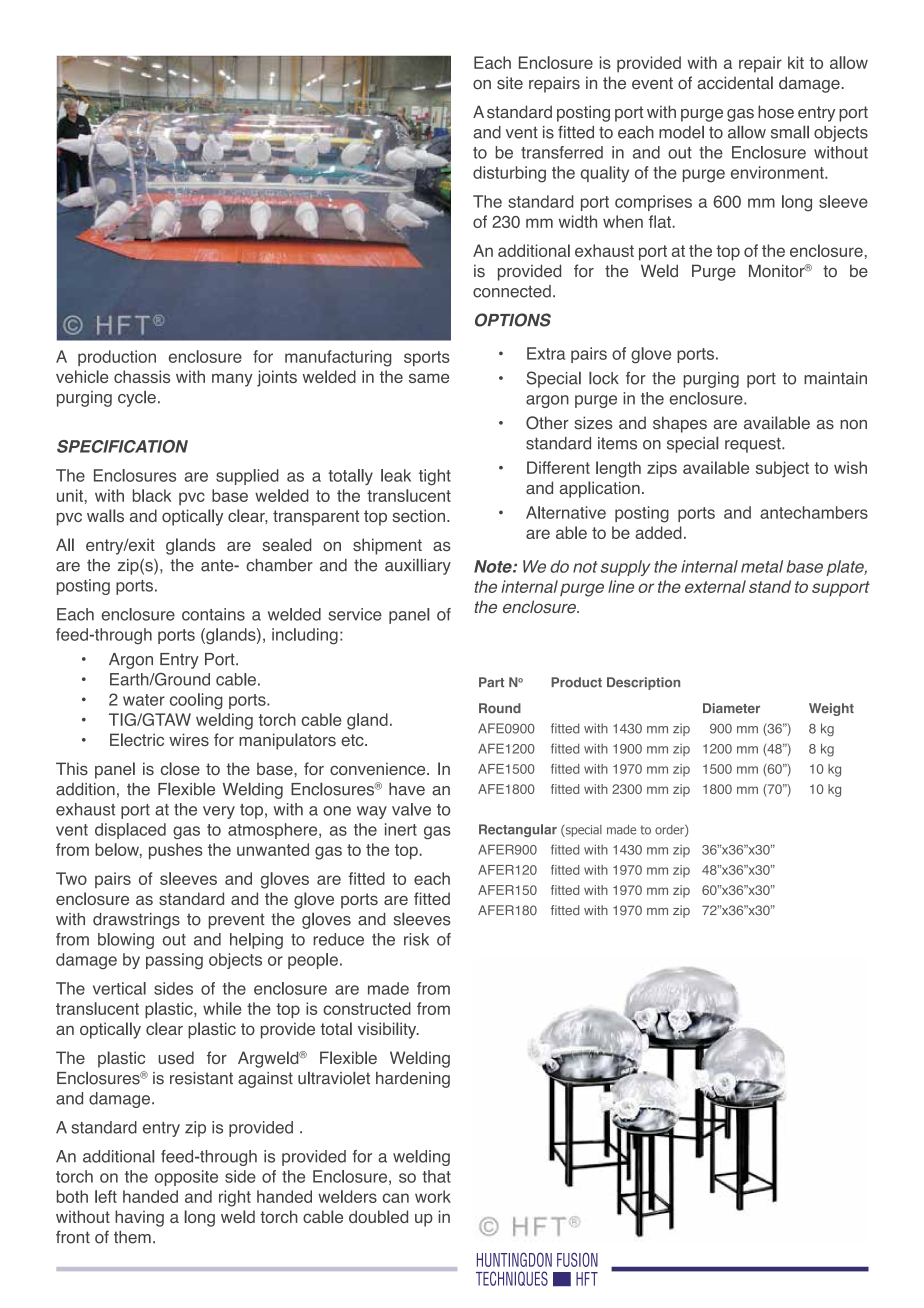 This screenshot has height=1308, width=924. I want to click on contains, so click(213, 614).
